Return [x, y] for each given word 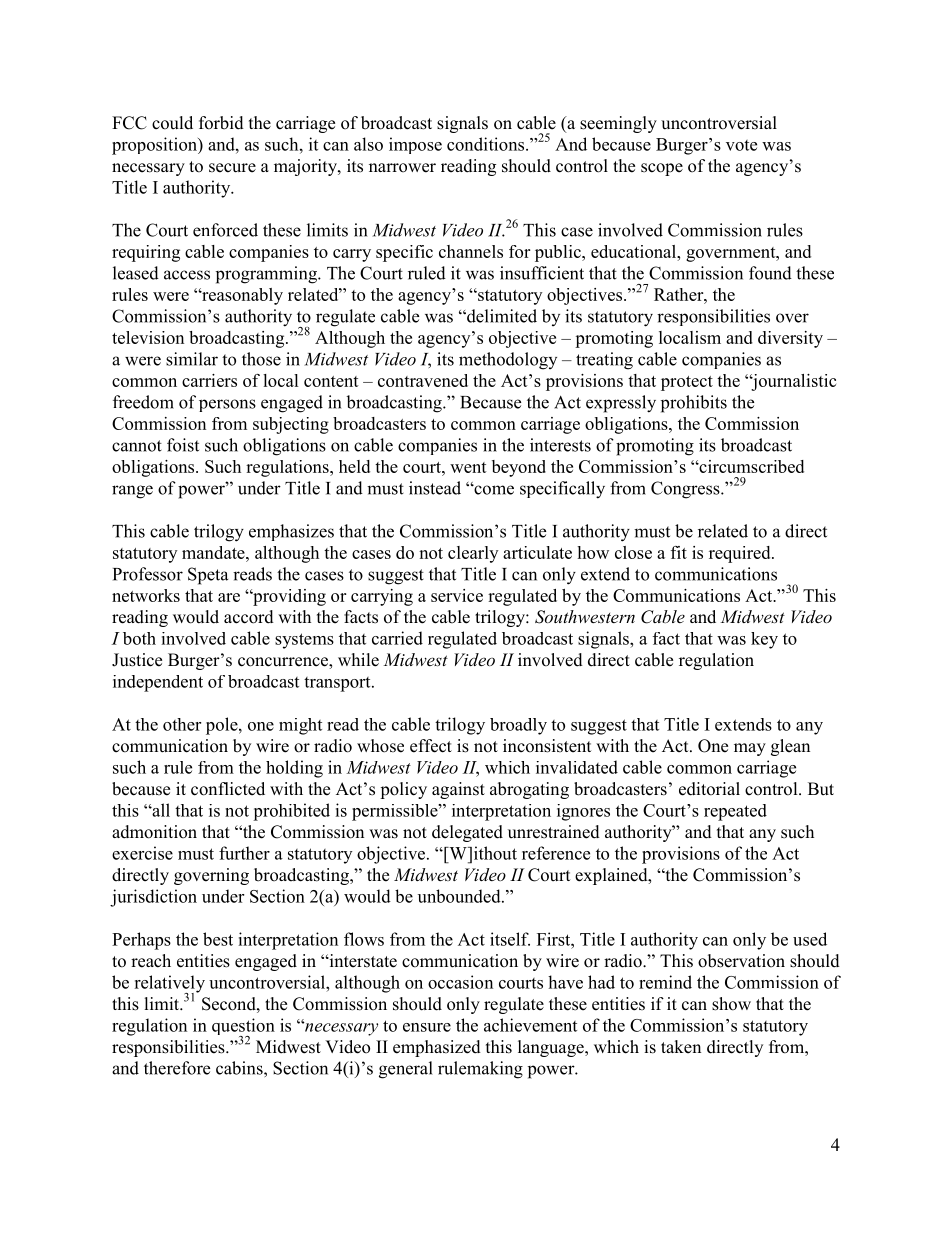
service [457, 595]
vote [741, 145]
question [243, 1028]
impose [415, 145]
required [741, 554]
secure [232, 168]
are [229, 597]
